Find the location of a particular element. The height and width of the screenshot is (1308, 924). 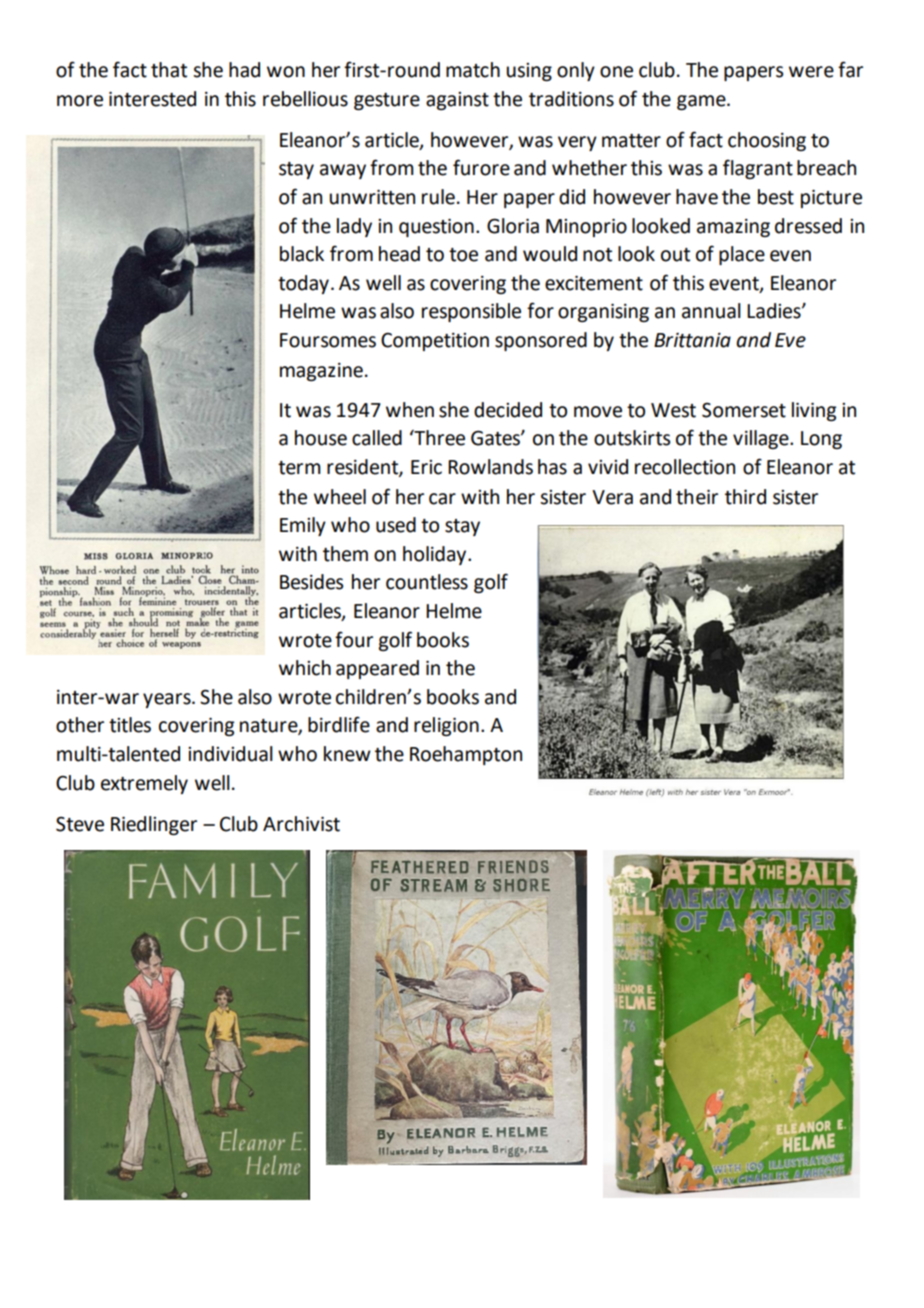

that is located at coordinates (169, 70).
